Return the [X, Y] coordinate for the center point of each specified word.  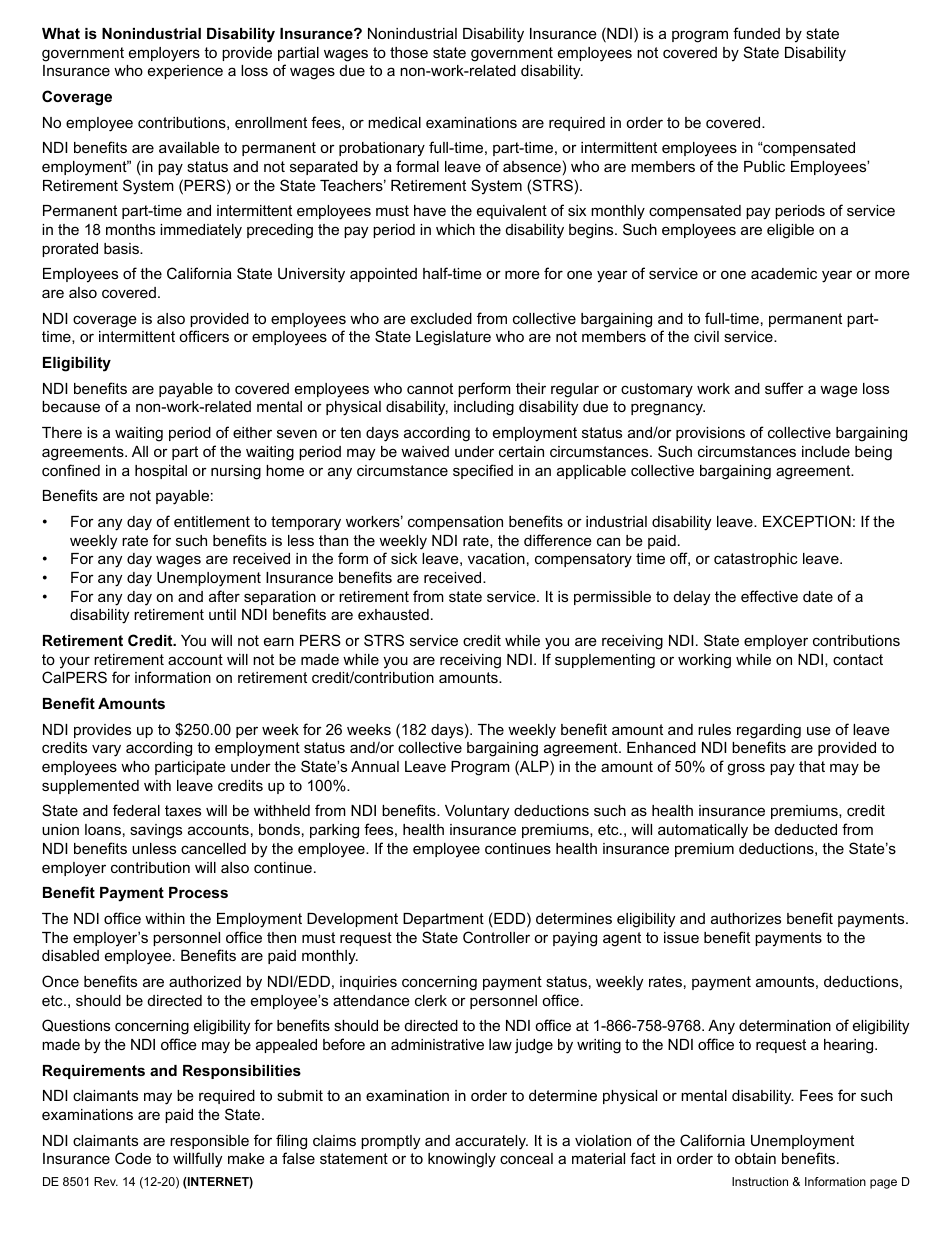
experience [185, 72]
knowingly [462, 1160]
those [409, 52]
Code [133, 1158]
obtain [755, 1158]
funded [756, 33]
